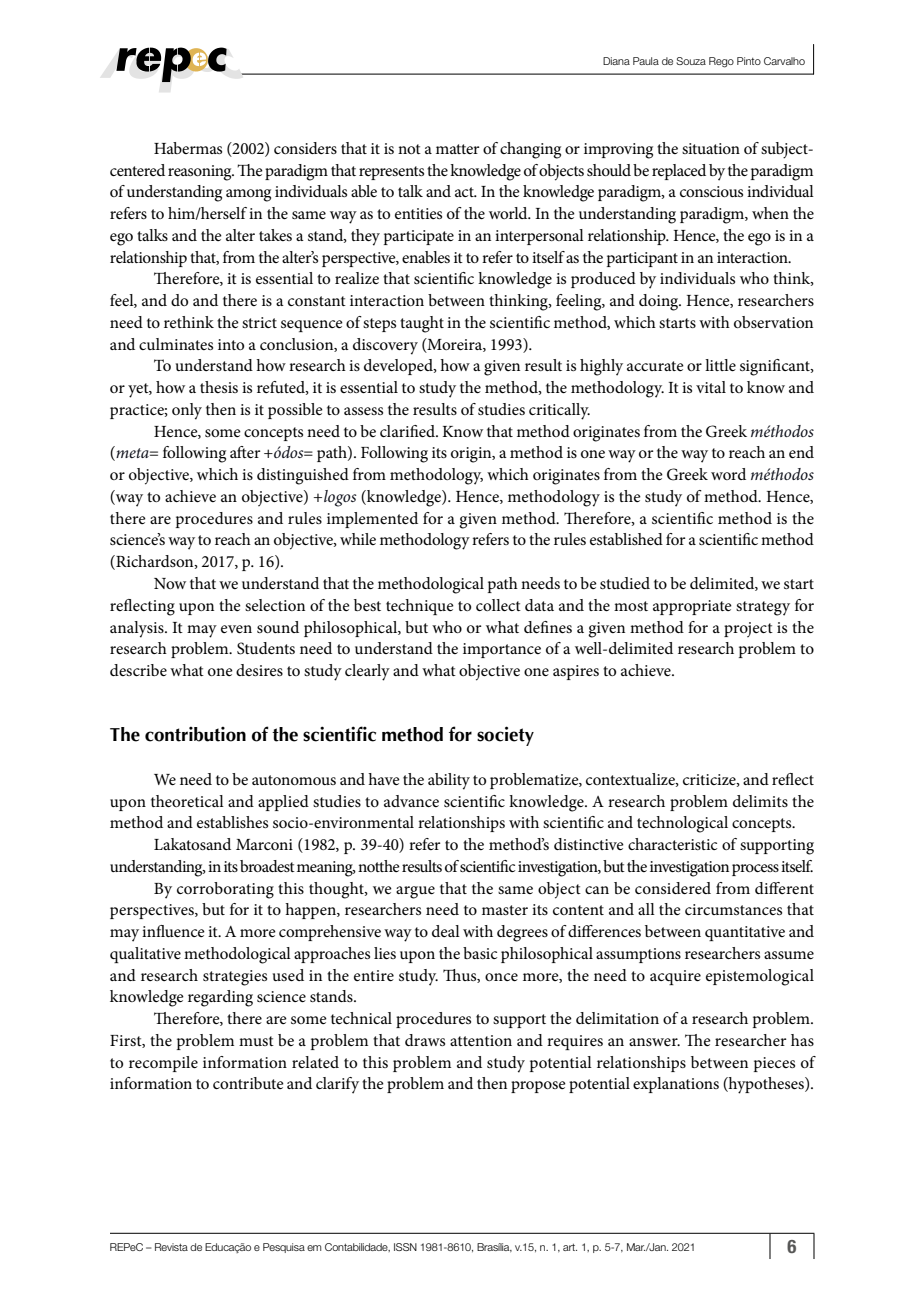 The height and width of the document is (1308, 924). Describe the element at coordinates (449, 781) in the document. I see `ability` at that location.
